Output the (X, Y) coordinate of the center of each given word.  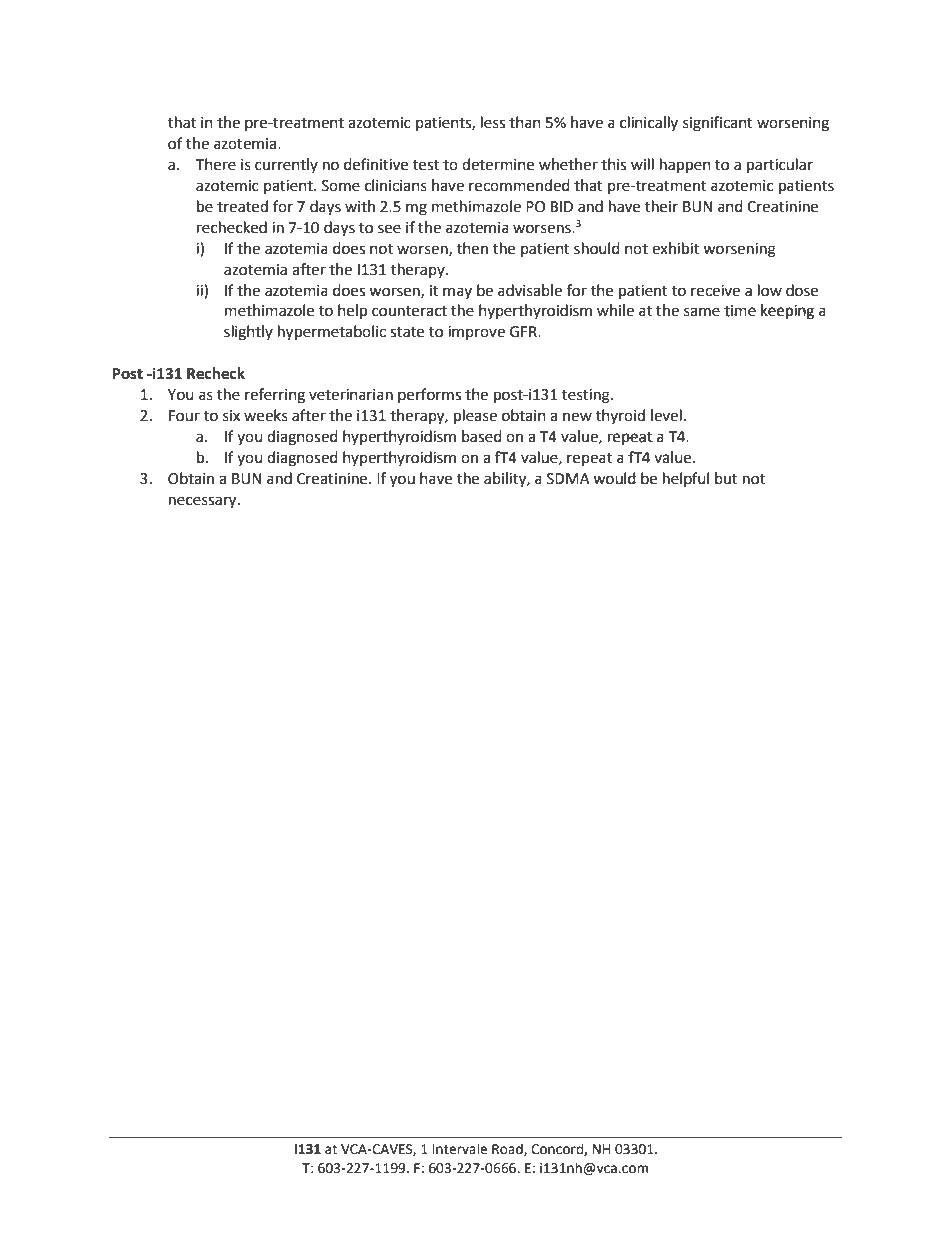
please (475, 417)
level (666, 414)
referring (275, 396)
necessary (204, 502)
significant (718, 124)
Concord (558, 1149)
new (577, 417)
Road (508, 1149)
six (231, 416)
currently (286, 165)
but (726, 478)
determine (498, 164)
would (614, 478)
